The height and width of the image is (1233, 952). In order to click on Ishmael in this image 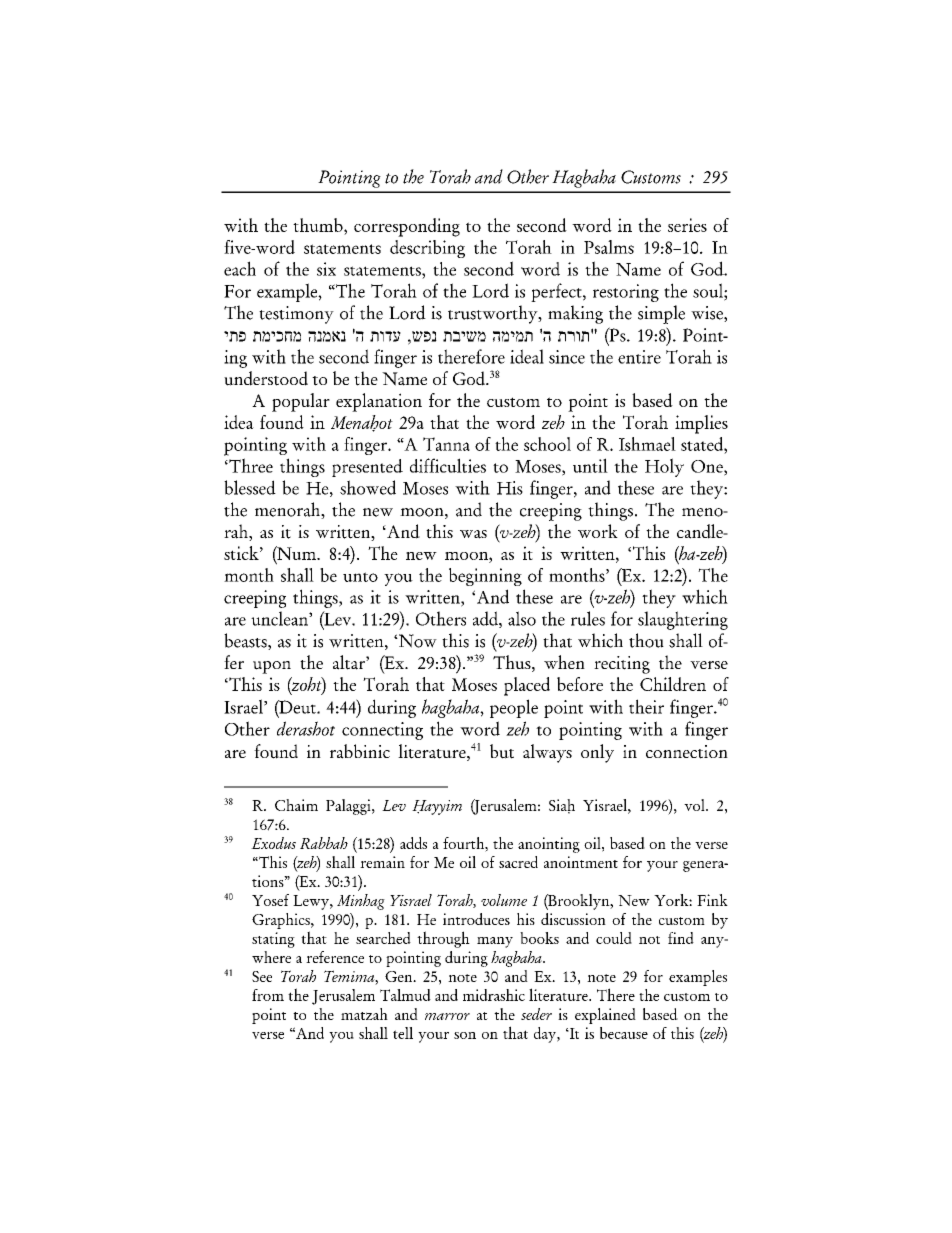, I will do `click(647, 444)`.
